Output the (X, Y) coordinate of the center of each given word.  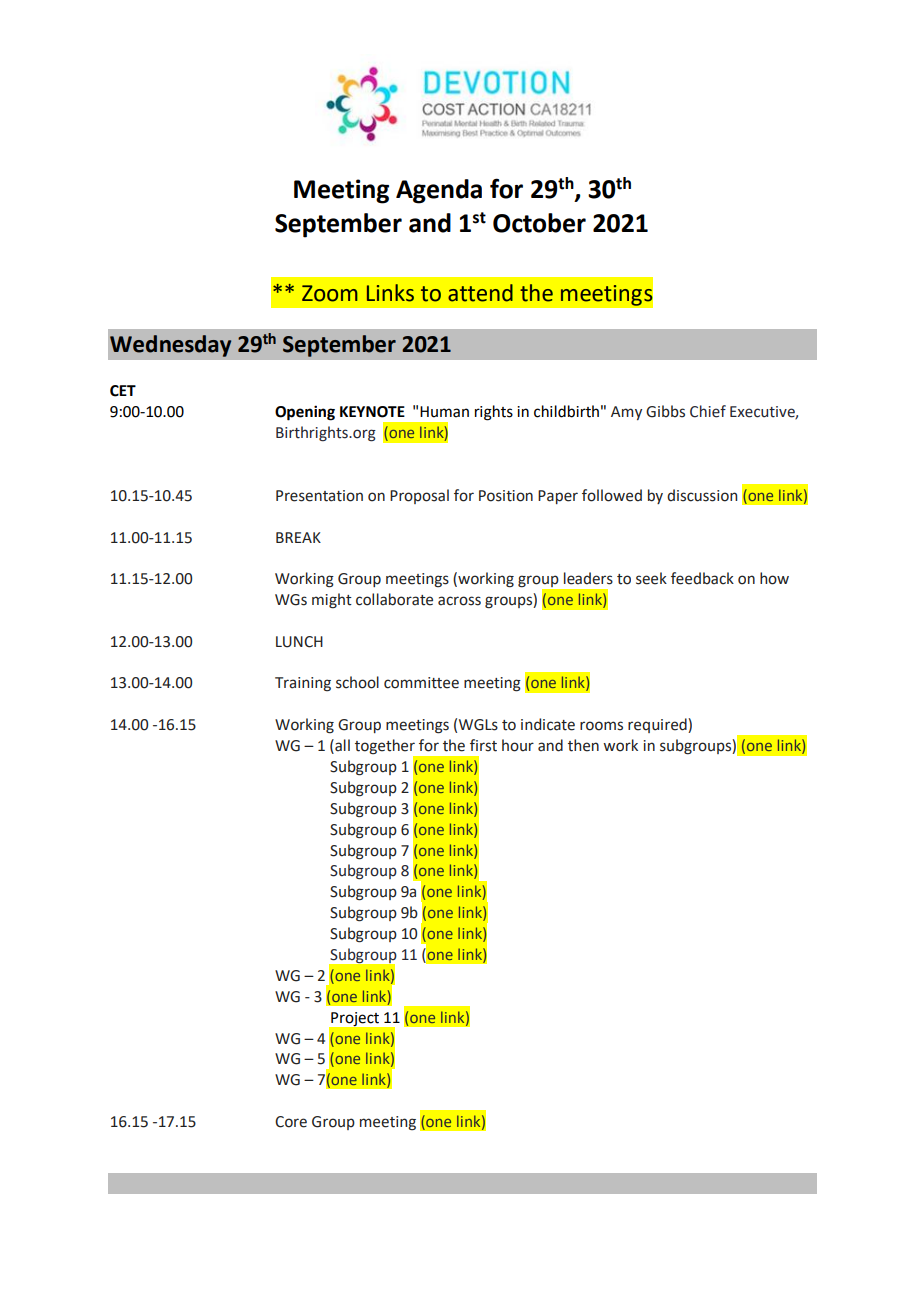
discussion (702, 495)
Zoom (330, 293)
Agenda (439, 191)
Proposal (419, 496)
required (658, 725)
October (539, 223)
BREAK (298, 537)
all (341, 746)
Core (291, 1122)
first (483, 745)
